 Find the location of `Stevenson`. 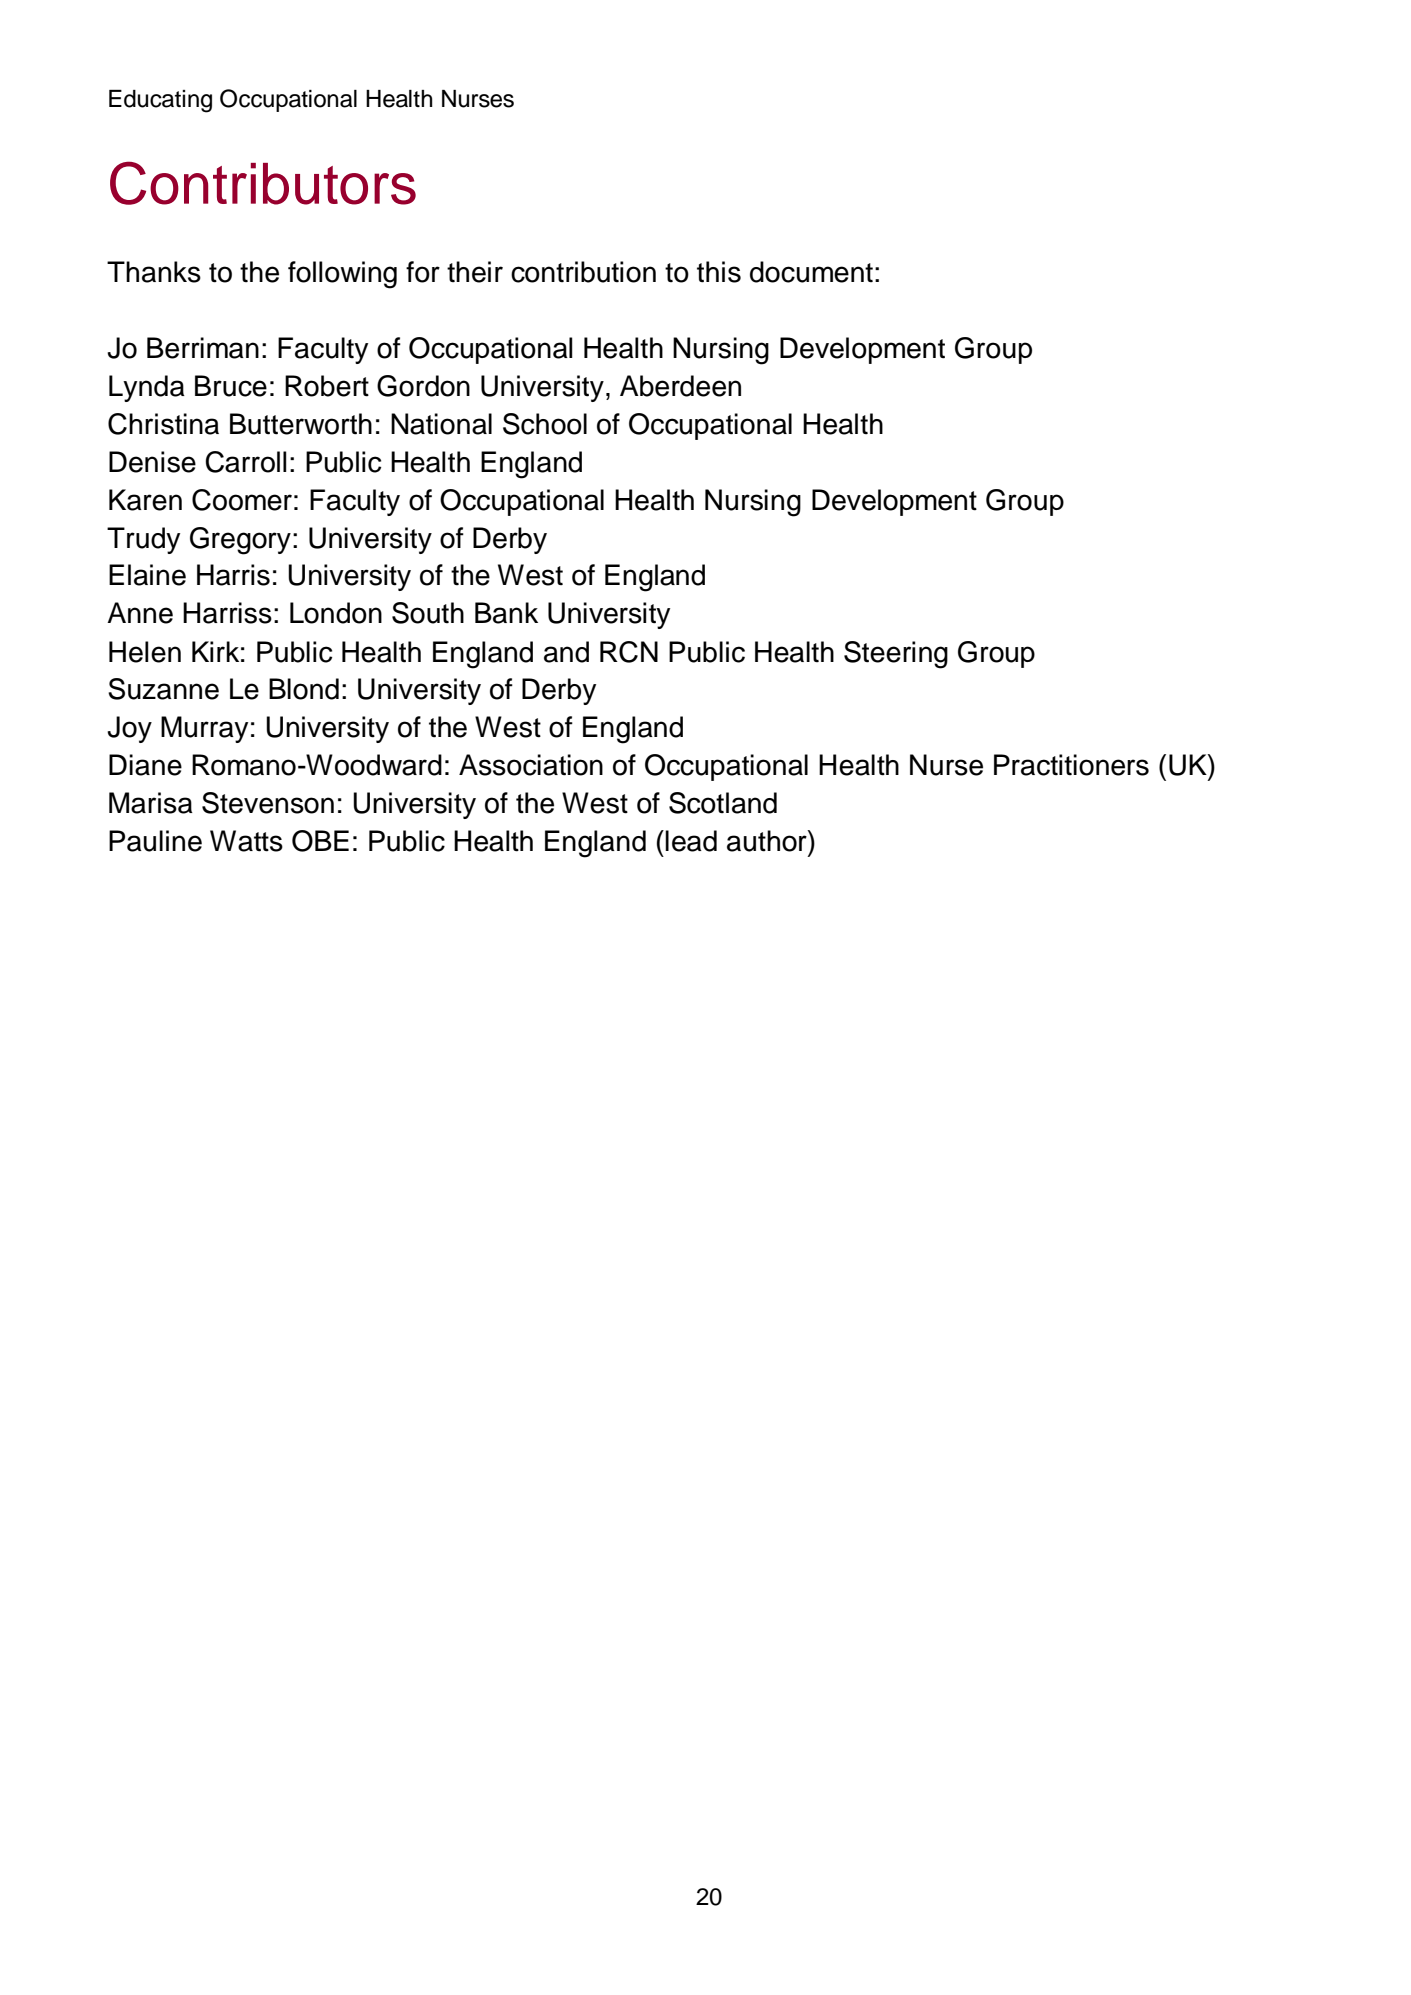

Stevenson is located at coordinates (268, 803).
